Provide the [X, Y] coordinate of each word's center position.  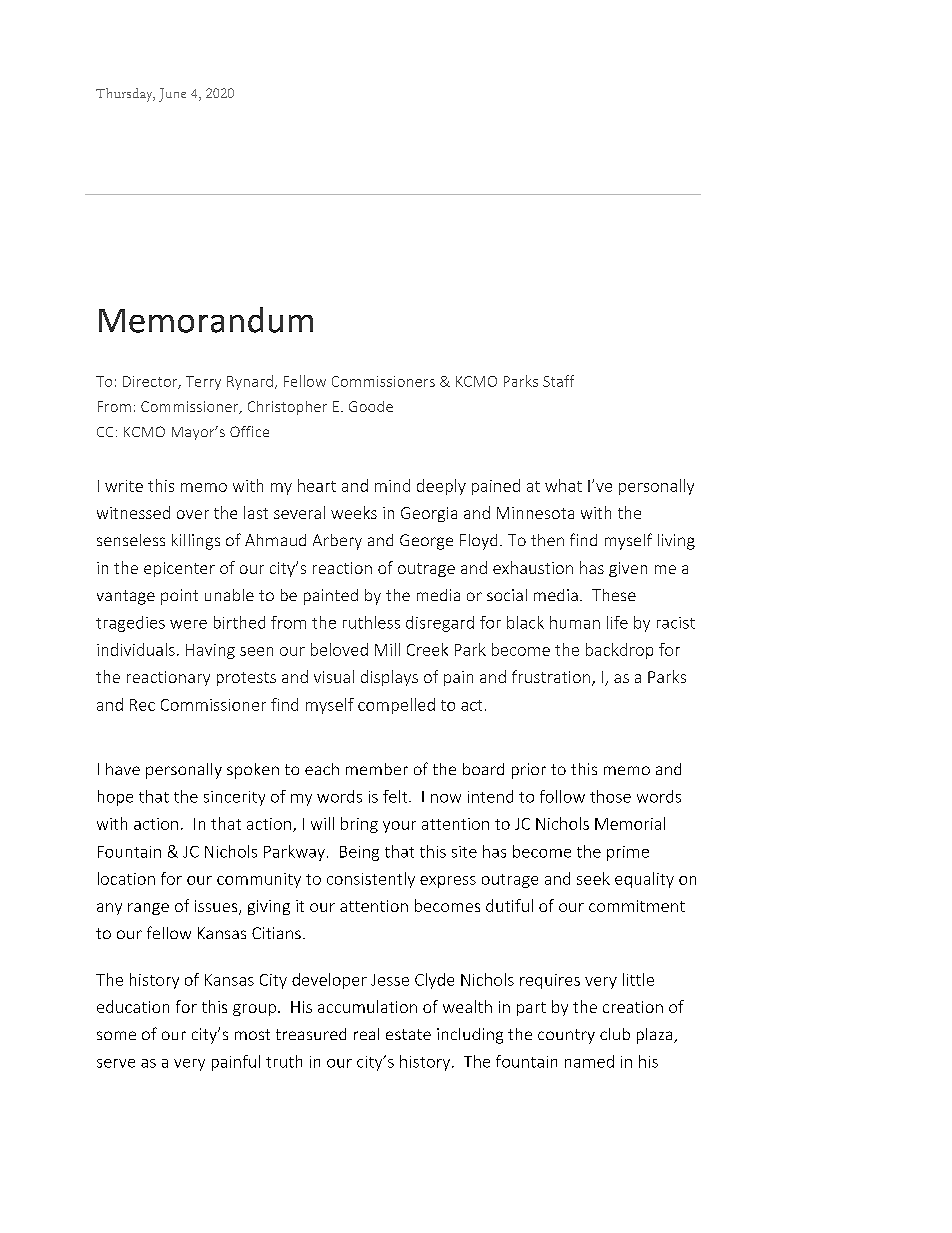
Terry [203, 383]
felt [396, 796]
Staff [558, 381]
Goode [371, 406]
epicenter [179, 569]
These [614, 595]
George [426, 542]
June [172, 95]
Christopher [287, 408]
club [615, 1034]
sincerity [234, 798]
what [563, 485]
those [610, 796]
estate [408, 1034]
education [133, 1006]
